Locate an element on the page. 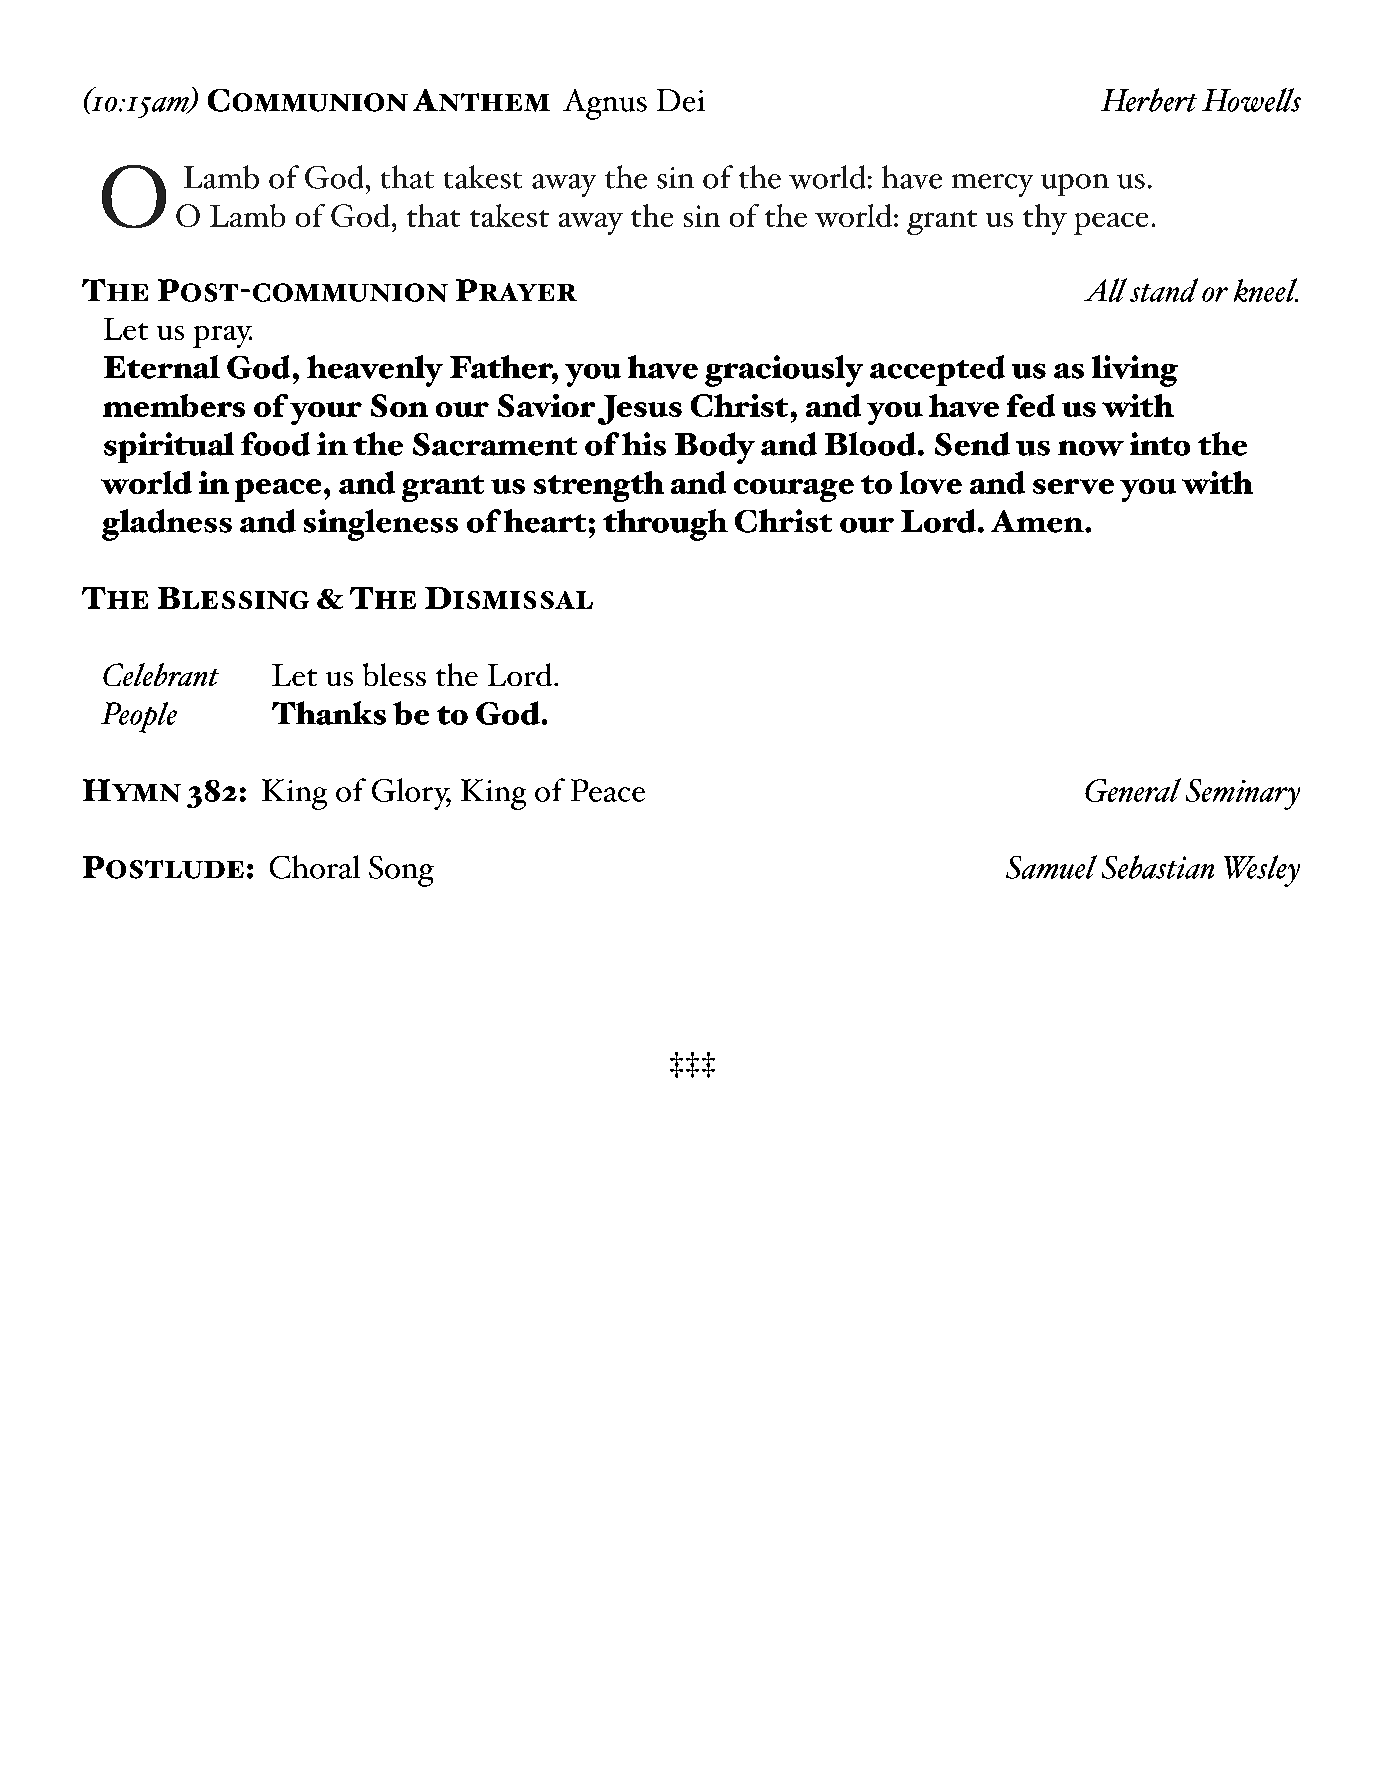  graciously is located at coordinates (784, 371).
